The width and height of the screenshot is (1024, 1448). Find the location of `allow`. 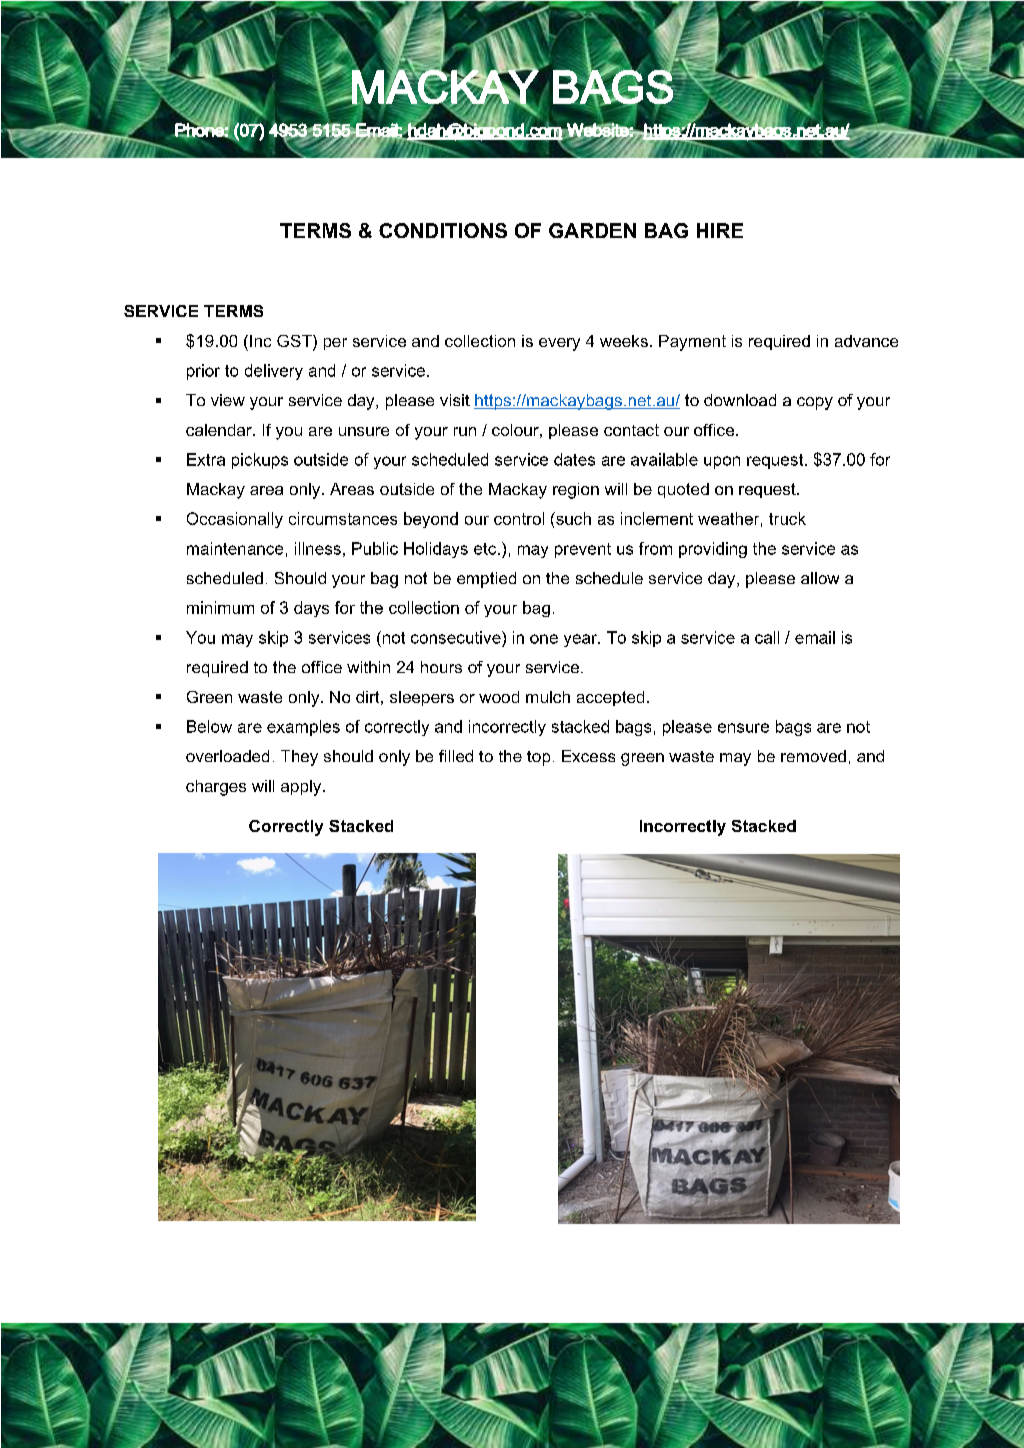

allow is located at coordinates (820, 578).
